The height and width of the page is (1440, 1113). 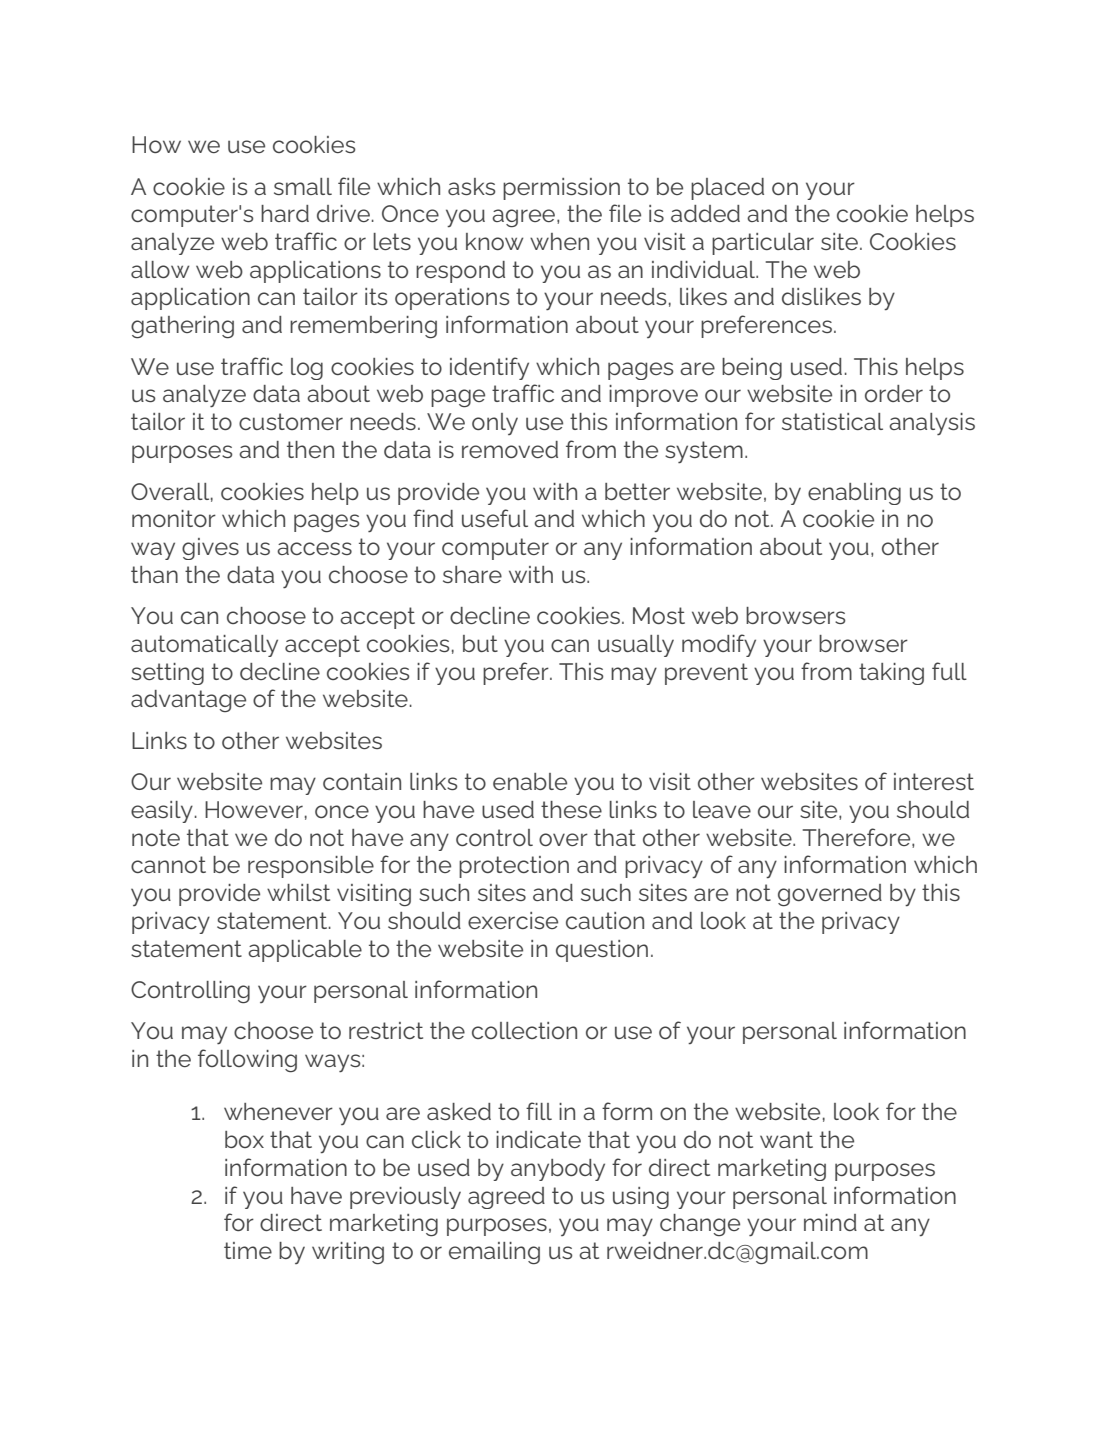 I want to click on collection, so click(x=524, y=1030).
